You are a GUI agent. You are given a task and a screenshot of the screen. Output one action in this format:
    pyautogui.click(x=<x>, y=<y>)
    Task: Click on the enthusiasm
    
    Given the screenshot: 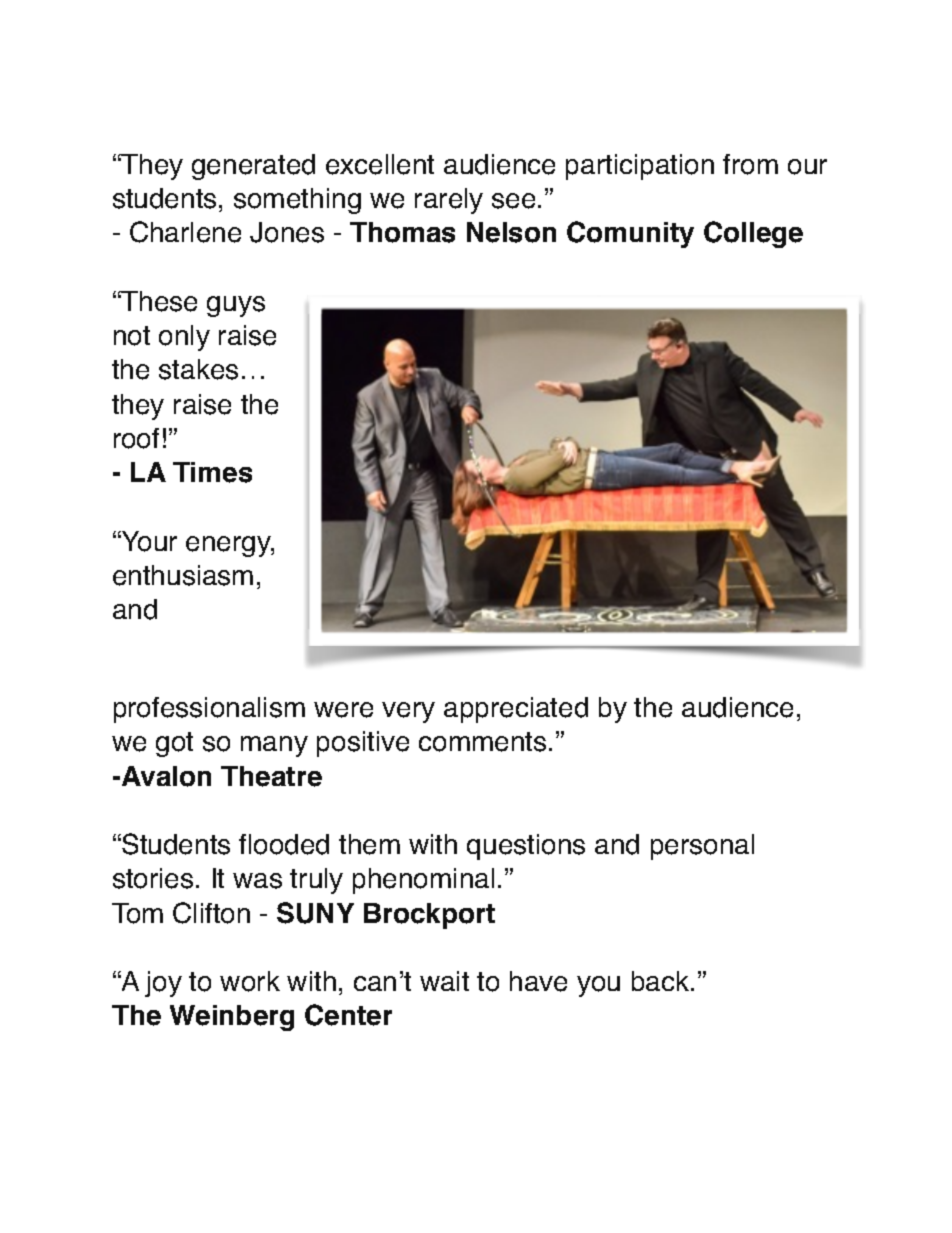 What is the action you would take?
    pyautogui.click(x=183, y=575)
